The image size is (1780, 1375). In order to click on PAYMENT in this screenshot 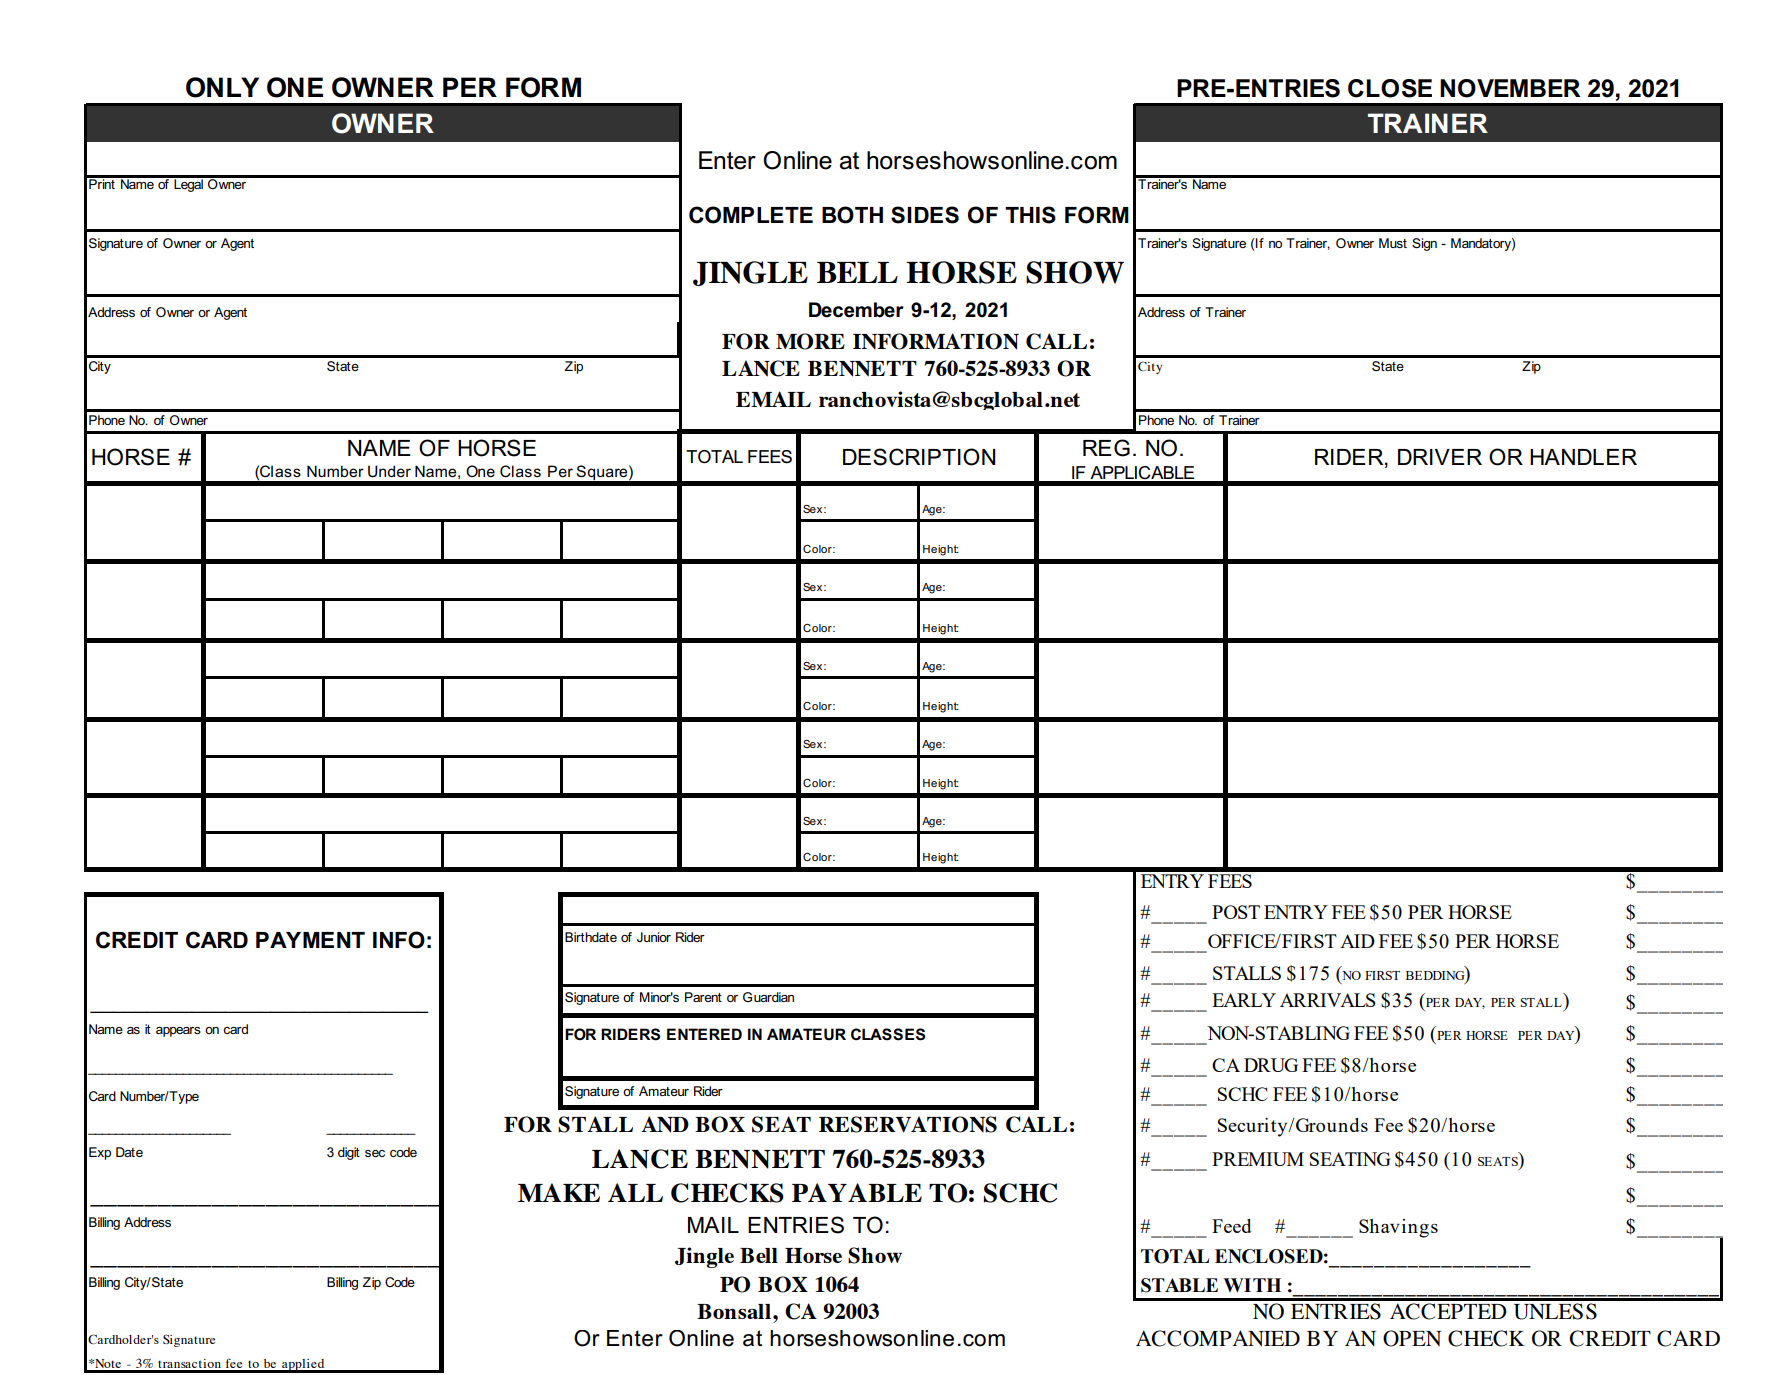, I will do `click(310, 940)`.
